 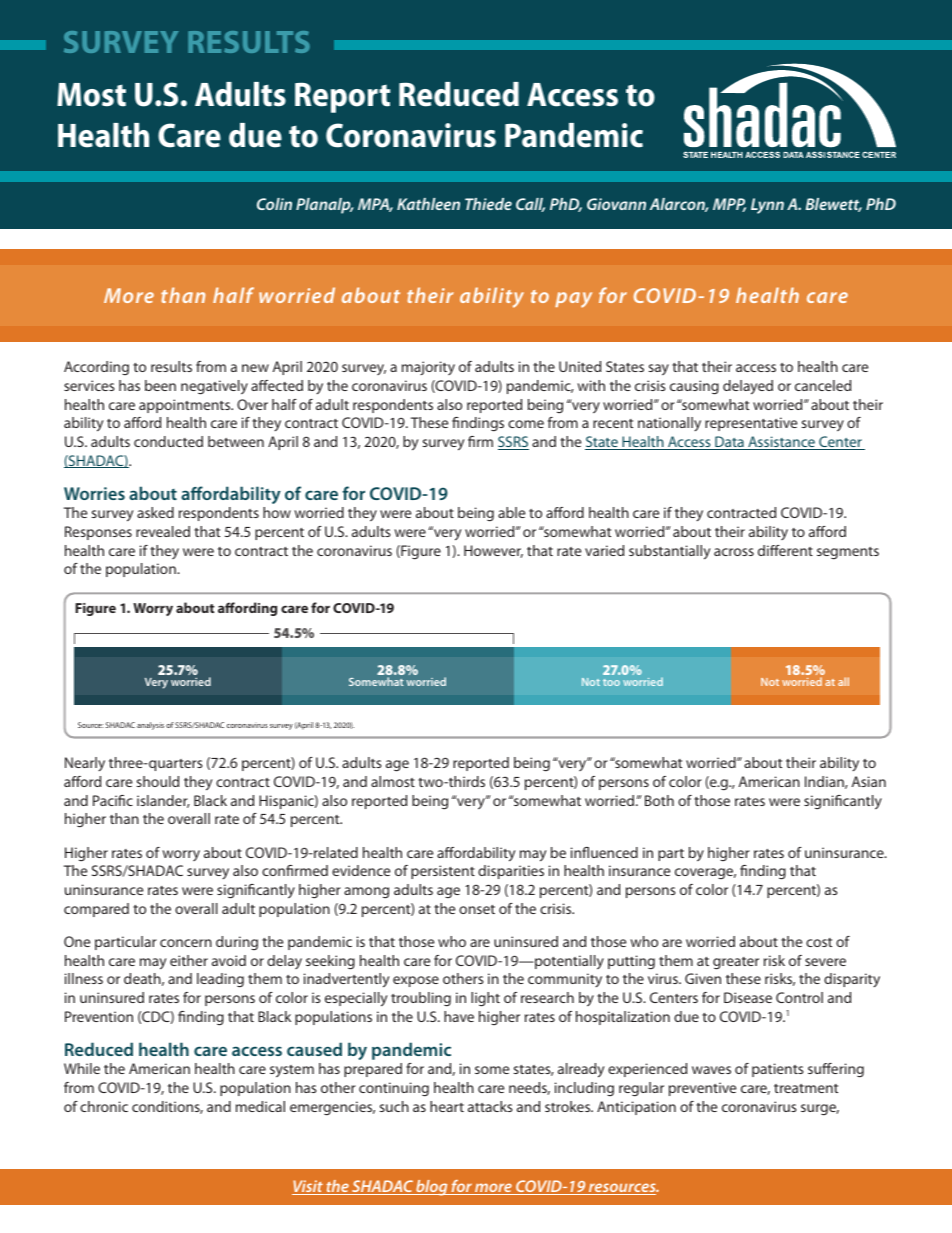 I want to click on Lynn, so click(x=767, y=206).
